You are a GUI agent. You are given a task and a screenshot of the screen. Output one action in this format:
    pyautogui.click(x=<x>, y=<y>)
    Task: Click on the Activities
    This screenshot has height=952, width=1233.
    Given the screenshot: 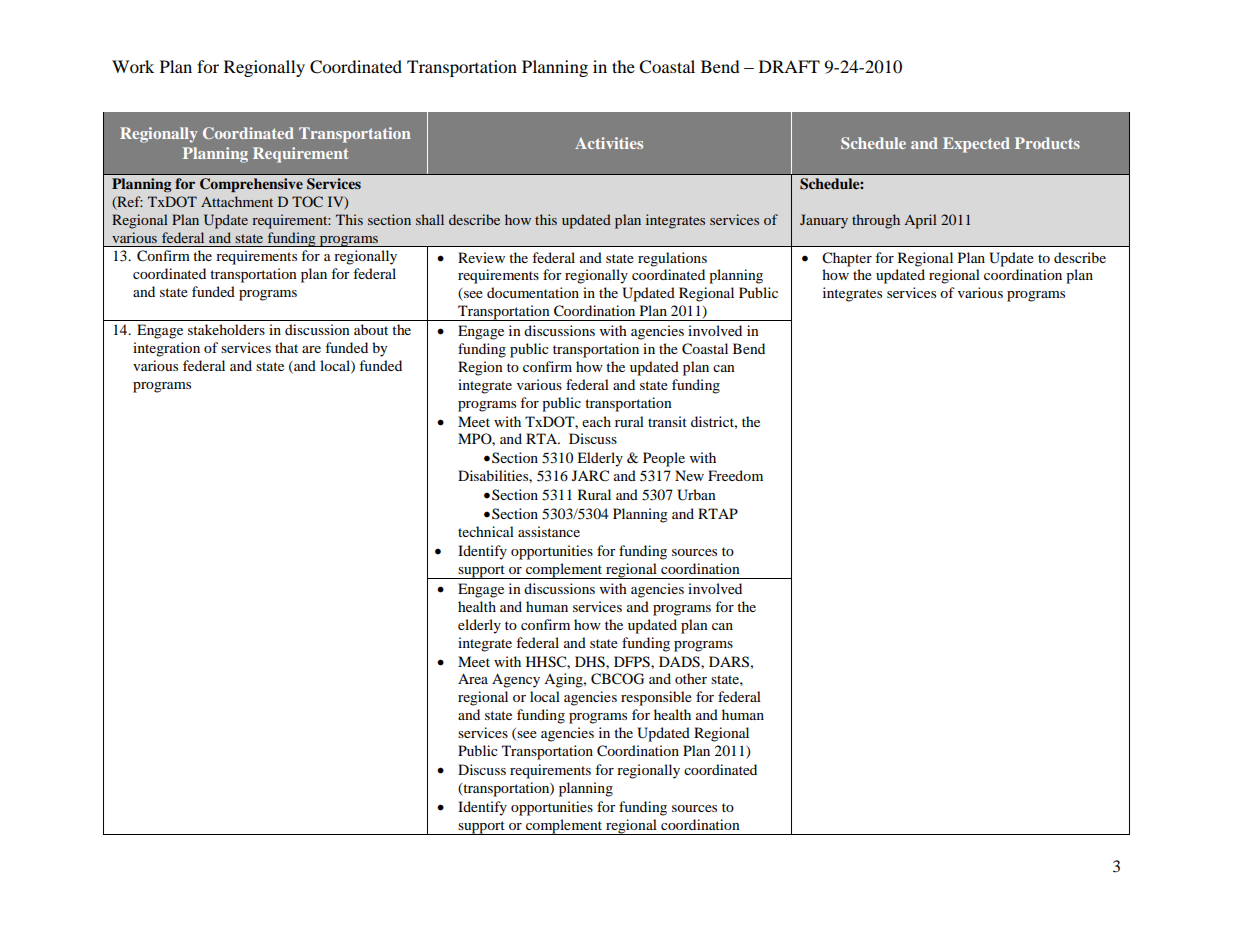 What is the action you would take?
    pyautogui.click(x=609, y=143)
